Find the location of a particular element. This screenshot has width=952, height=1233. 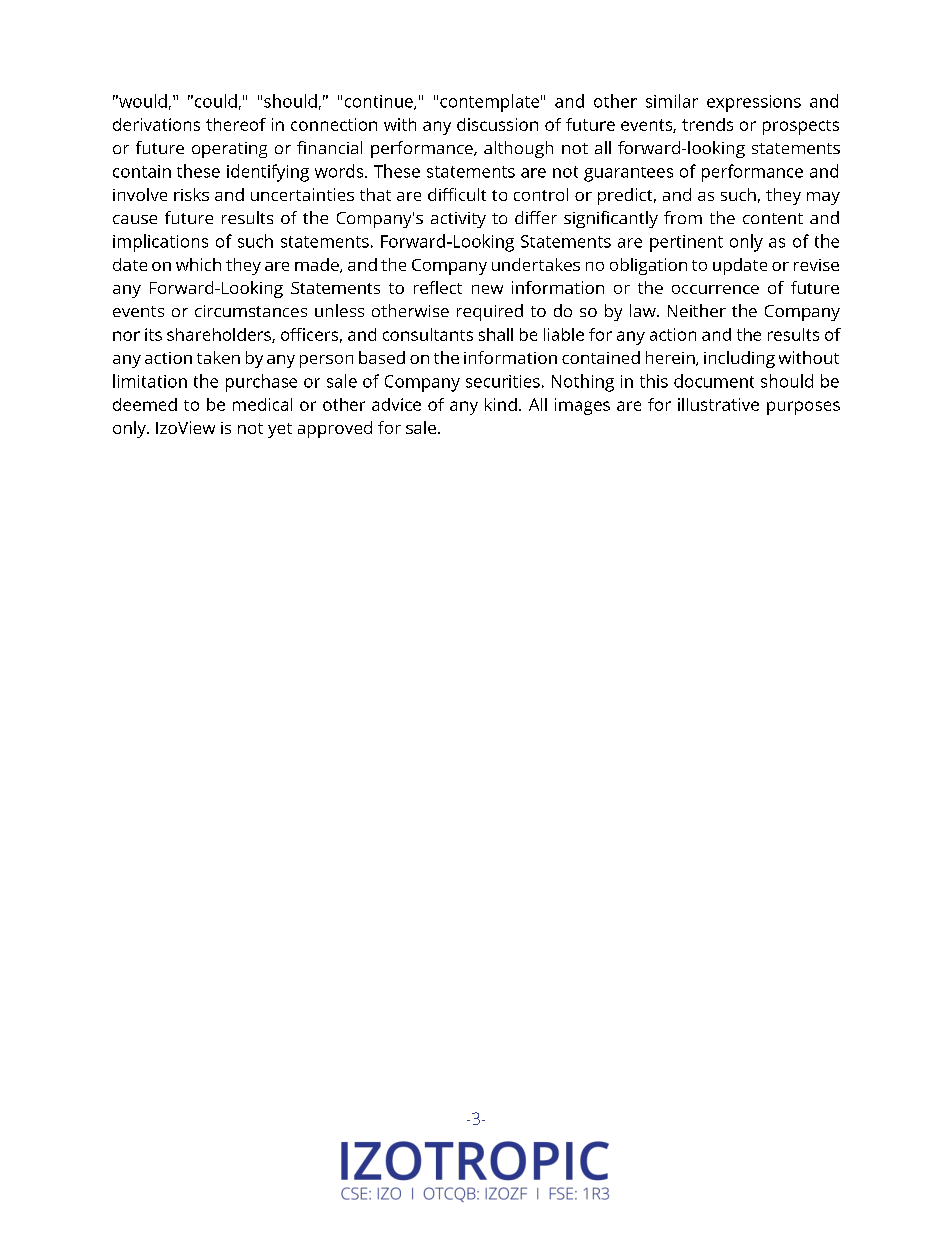

could is located at coordinates (216, 101).
